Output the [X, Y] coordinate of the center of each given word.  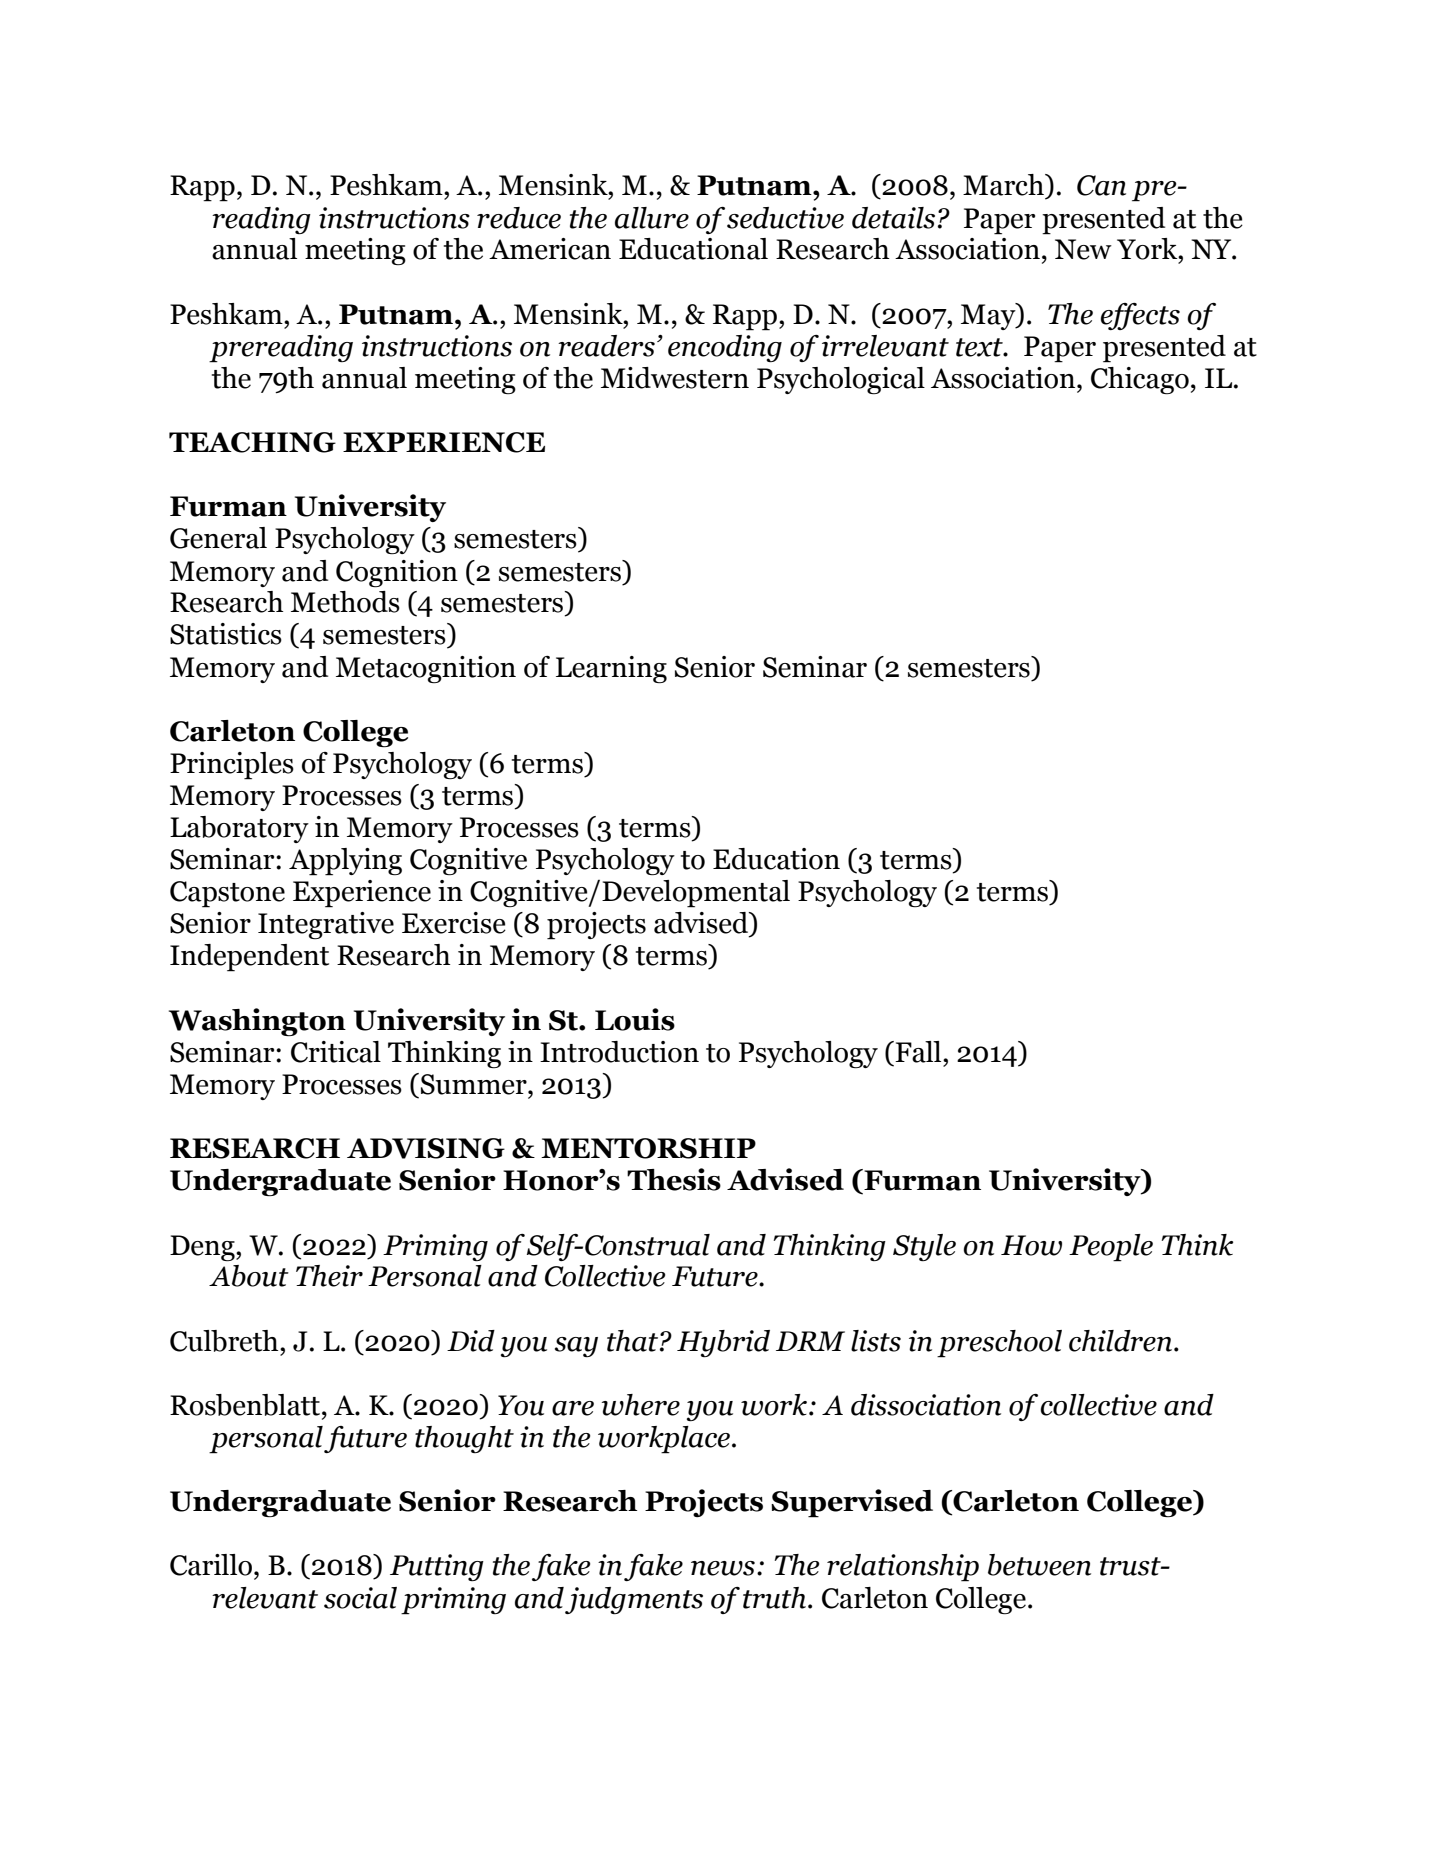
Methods [345, 602]
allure [652, 218]
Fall [918, 1052]
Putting [437, 1567]
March [1004, 185]
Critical [336, 1052]
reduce [519, 218]
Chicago [1140, 380]
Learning [611, 669]
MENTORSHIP [648, 1148]
